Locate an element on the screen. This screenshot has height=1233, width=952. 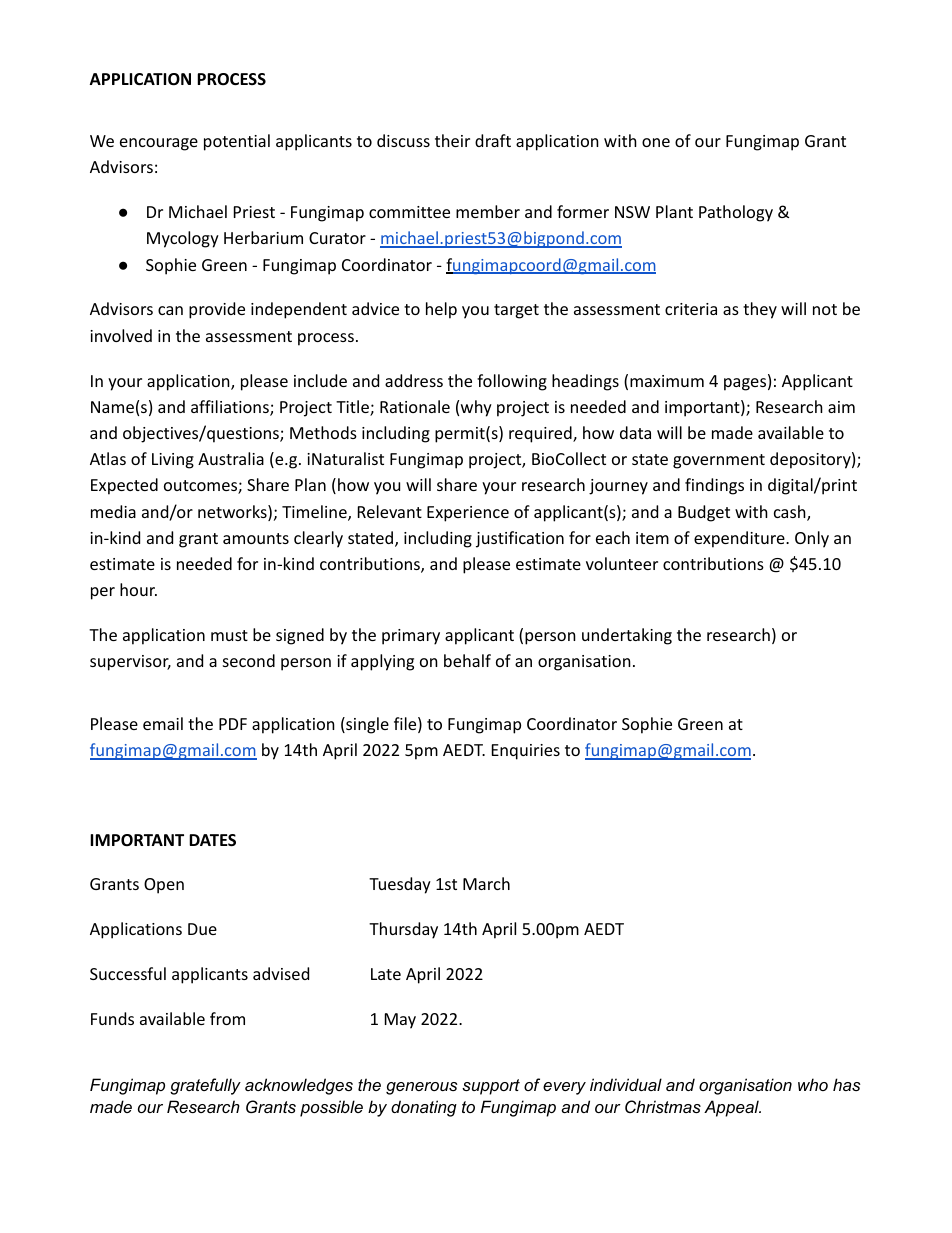
Appeal is located at coordinates (732, 1108).
